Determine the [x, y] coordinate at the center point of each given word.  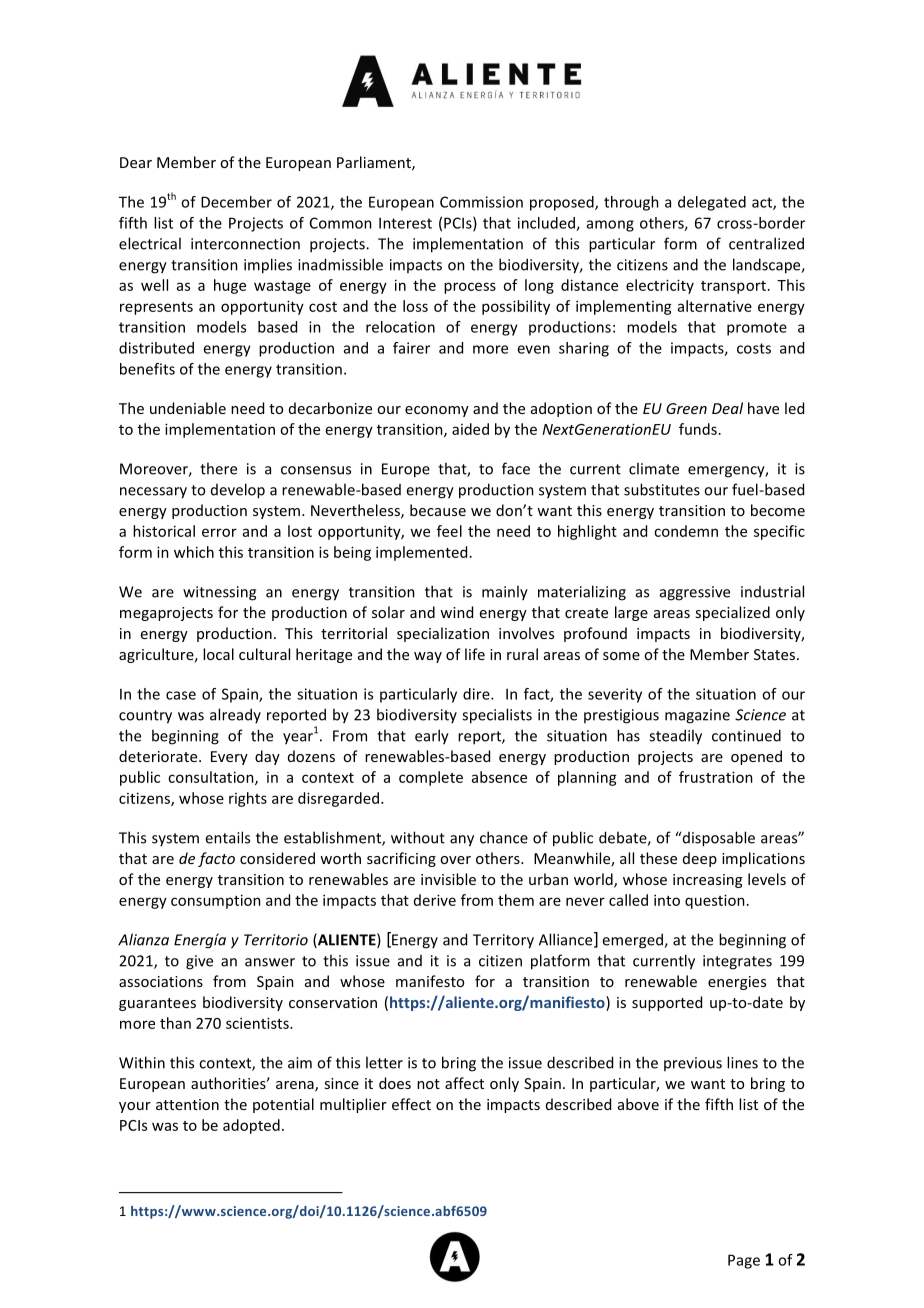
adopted [251, 1126]
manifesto [430, 981]
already [235, 715]
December [236, 202]
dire [477, 694]
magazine [697, 716]
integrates [737, 962]
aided [470, 429]
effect [411, 1104]
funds [698, 429]
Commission [481, 202]
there [218, 468]
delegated [712, 203]
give [199, 962]
